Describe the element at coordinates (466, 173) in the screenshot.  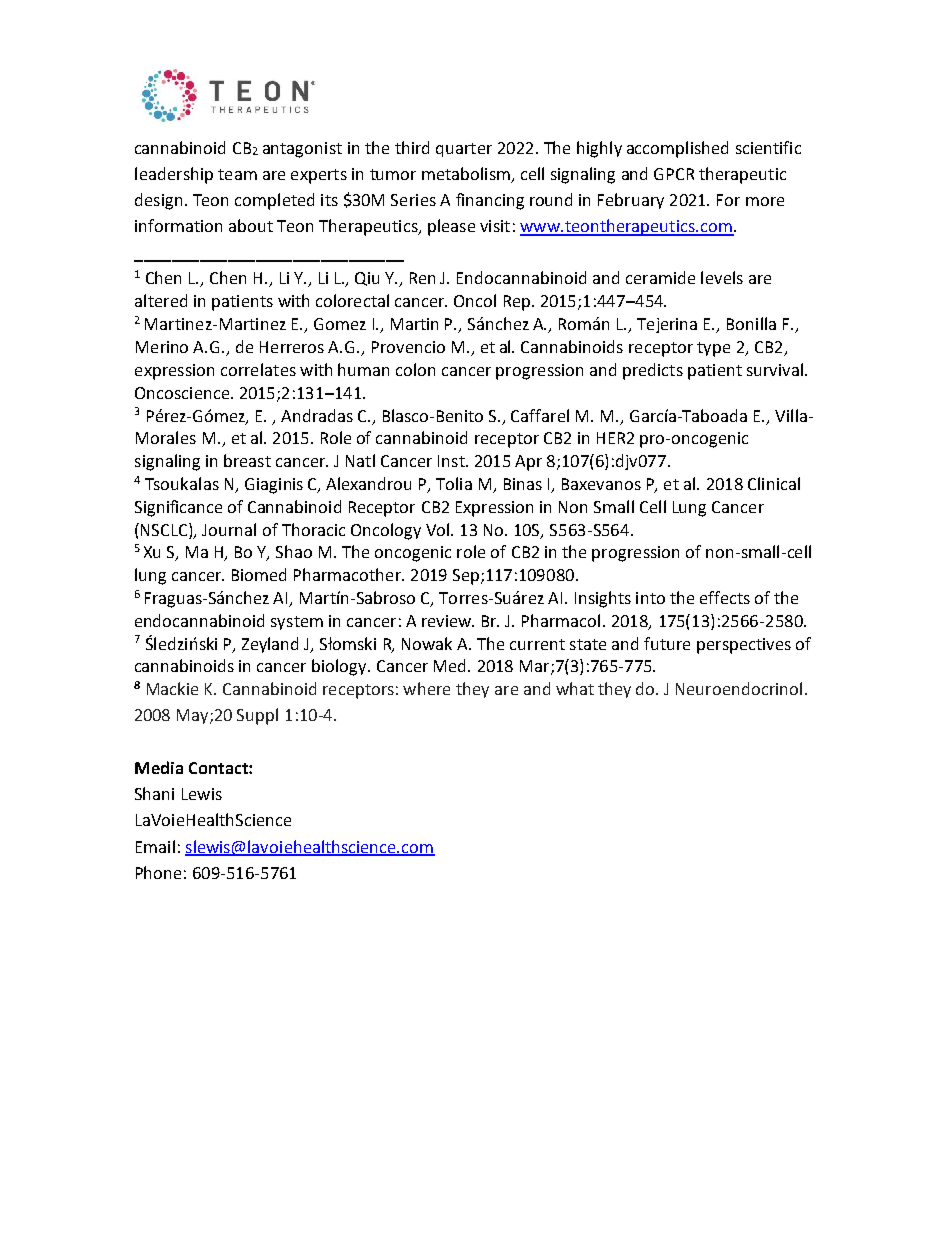
I see `metabolism` at that location.
